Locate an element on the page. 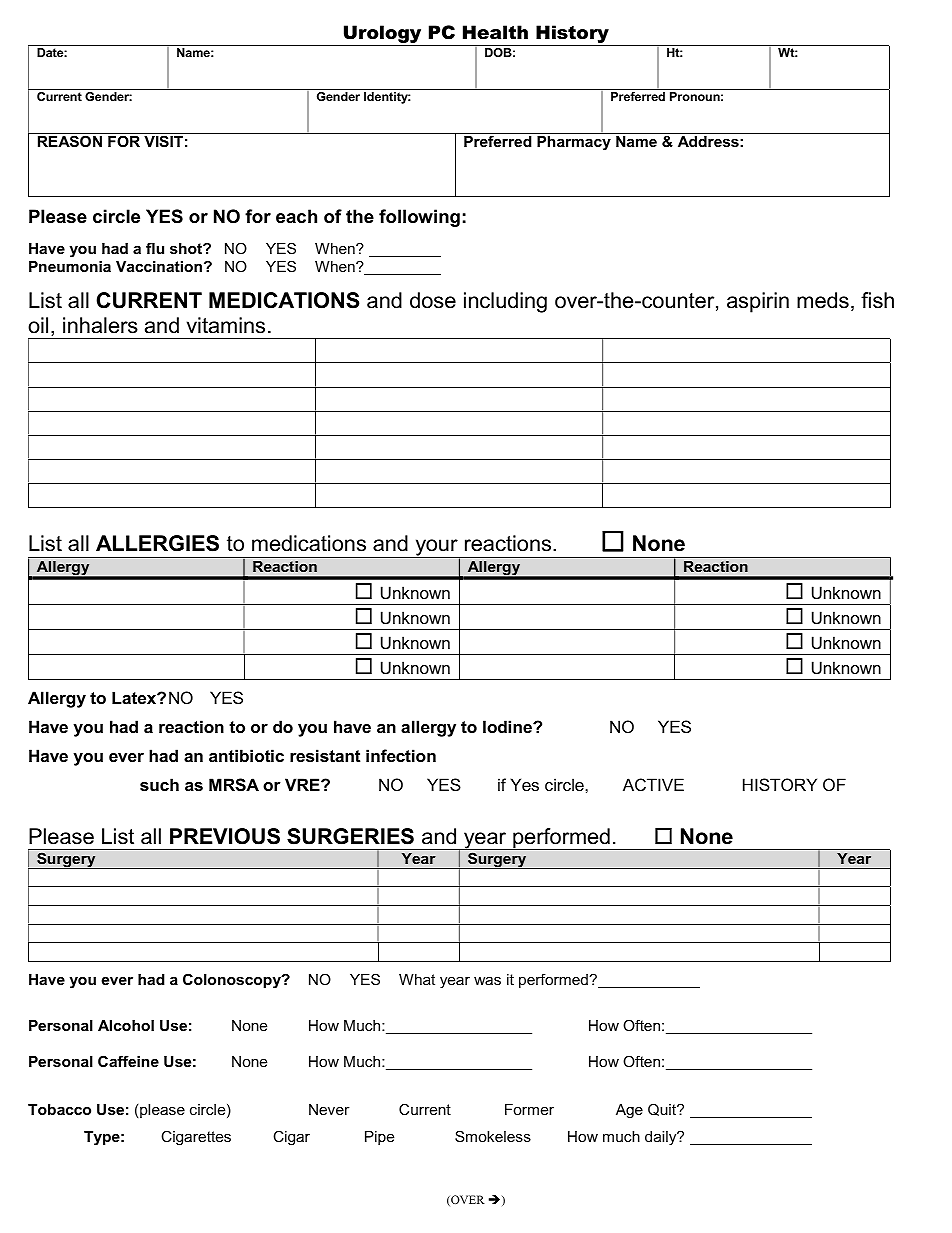 The width and height of the document is (952, 1233). was is located at coordinates (487, 981).
